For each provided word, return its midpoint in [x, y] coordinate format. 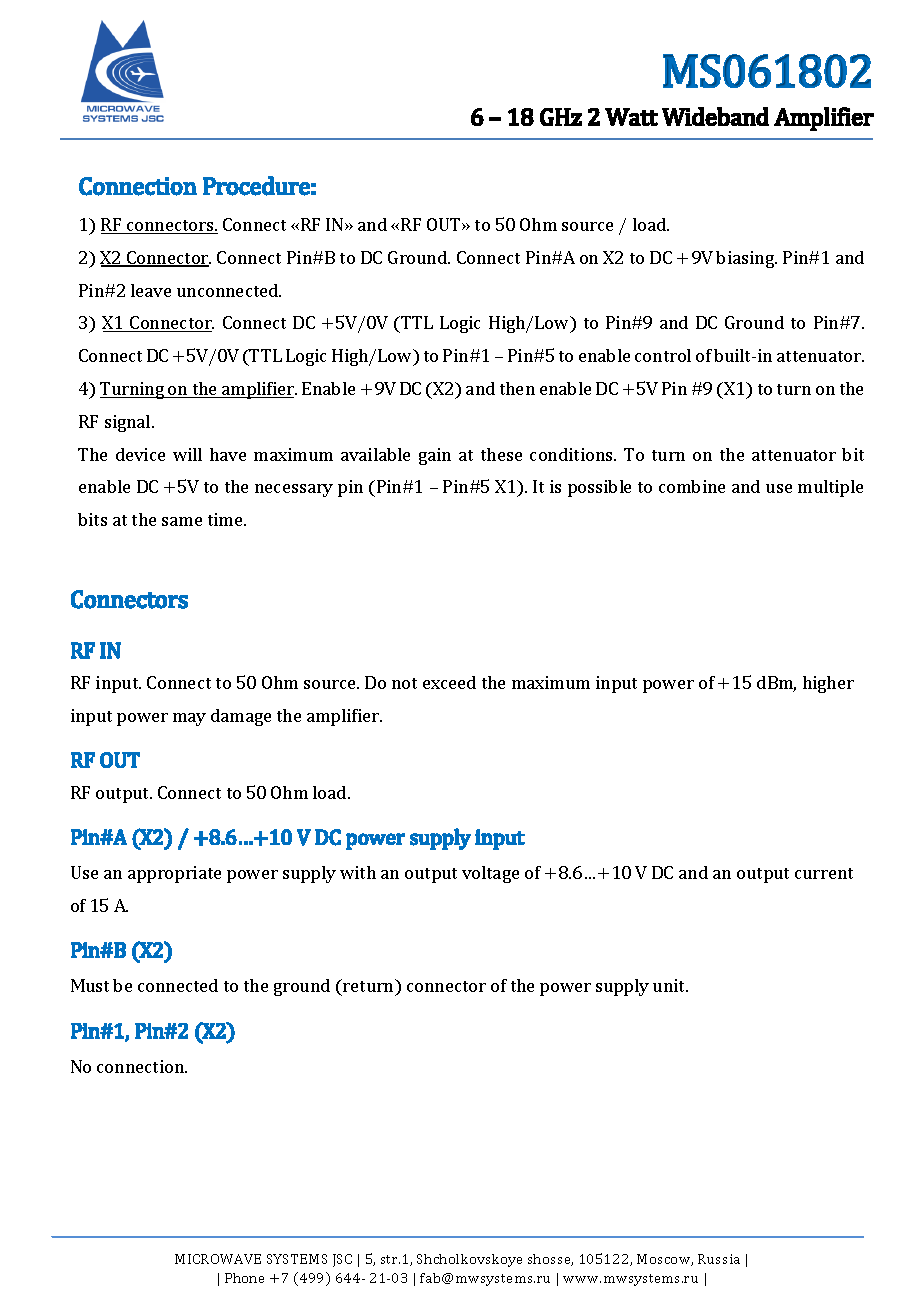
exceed [449, 682]
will [187, 454]
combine [692, 486]
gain [435, 456]
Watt [631, 117]
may [189, 719]
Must [90, 985]
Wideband [715, 116]
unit [670, 985]
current [824, 873]
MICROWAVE [218, 1259]
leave [151, 290]
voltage [490, 874]
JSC [342, 1260]
